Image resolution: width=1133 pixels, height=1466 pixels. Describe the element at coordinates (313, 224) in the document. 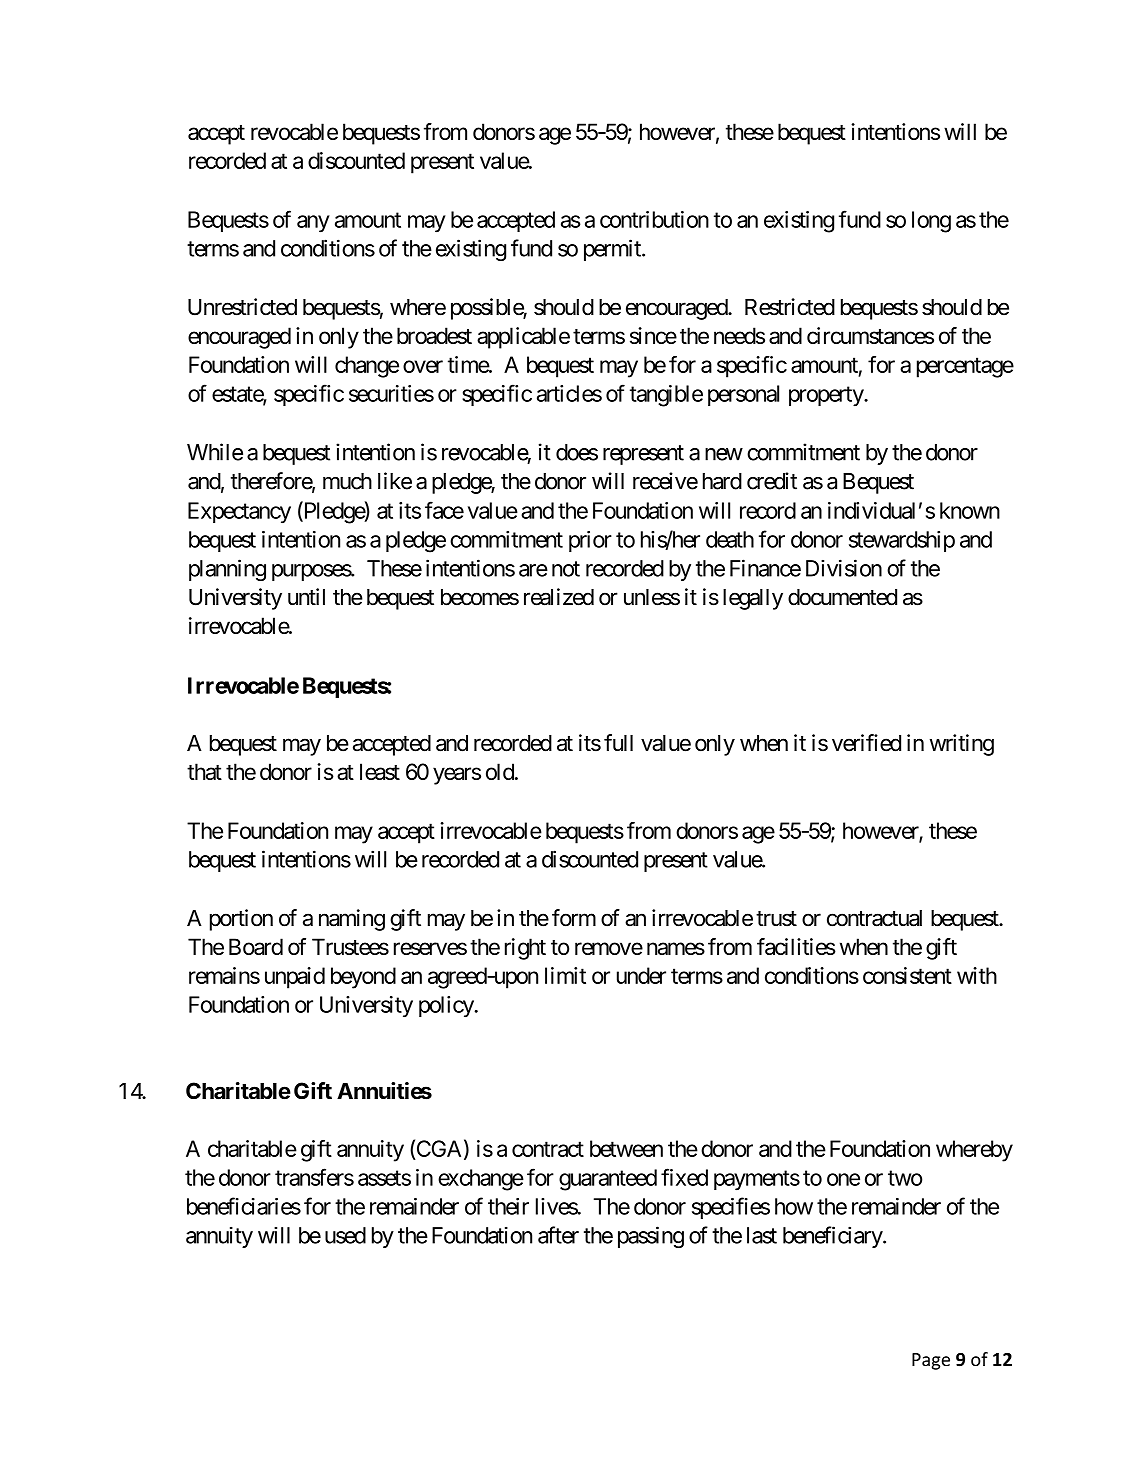

I see `any` at that location.
